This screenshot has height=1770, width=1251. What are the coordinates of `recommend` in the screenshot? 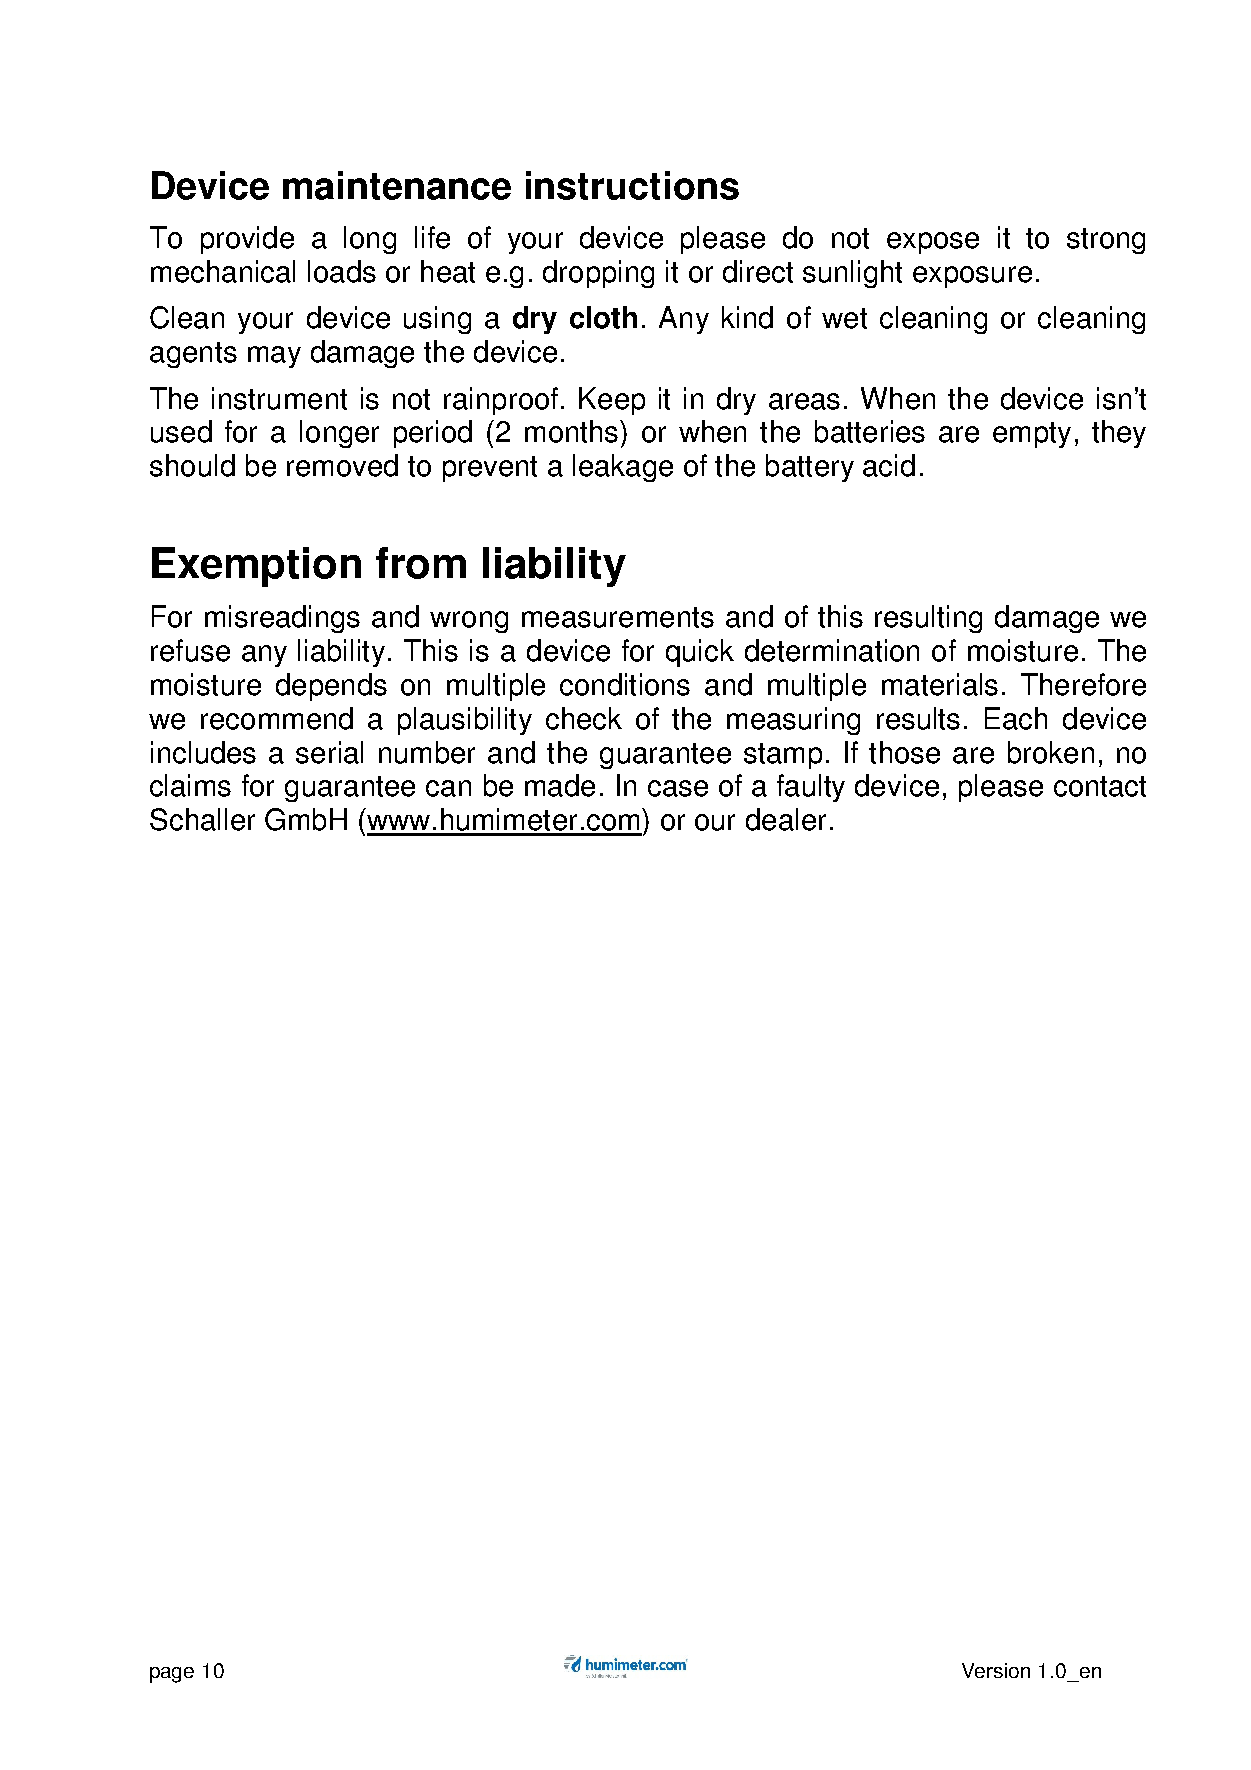 It's located at (277, 718).
